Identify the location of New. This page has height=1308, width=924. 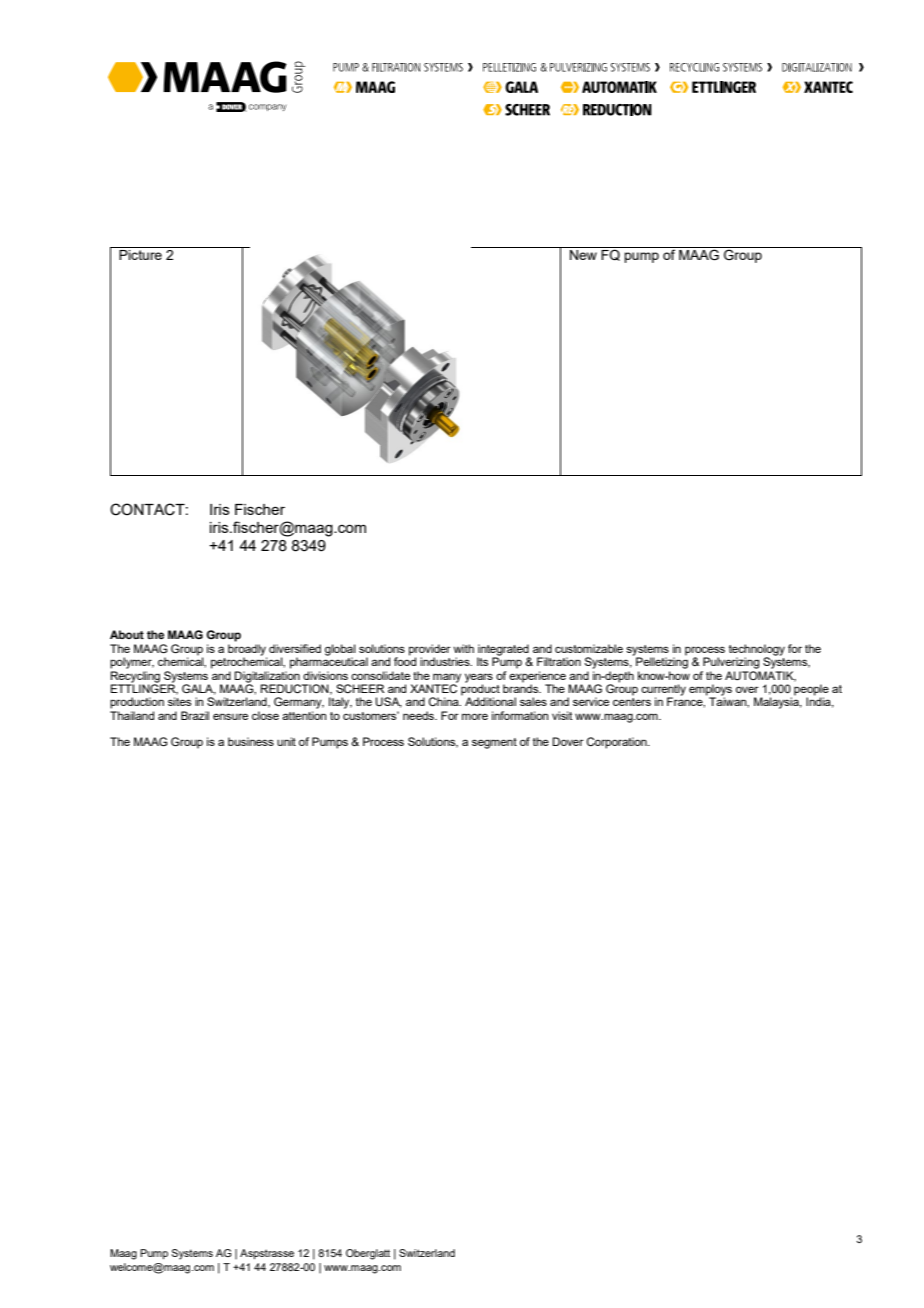
(583, 255).
